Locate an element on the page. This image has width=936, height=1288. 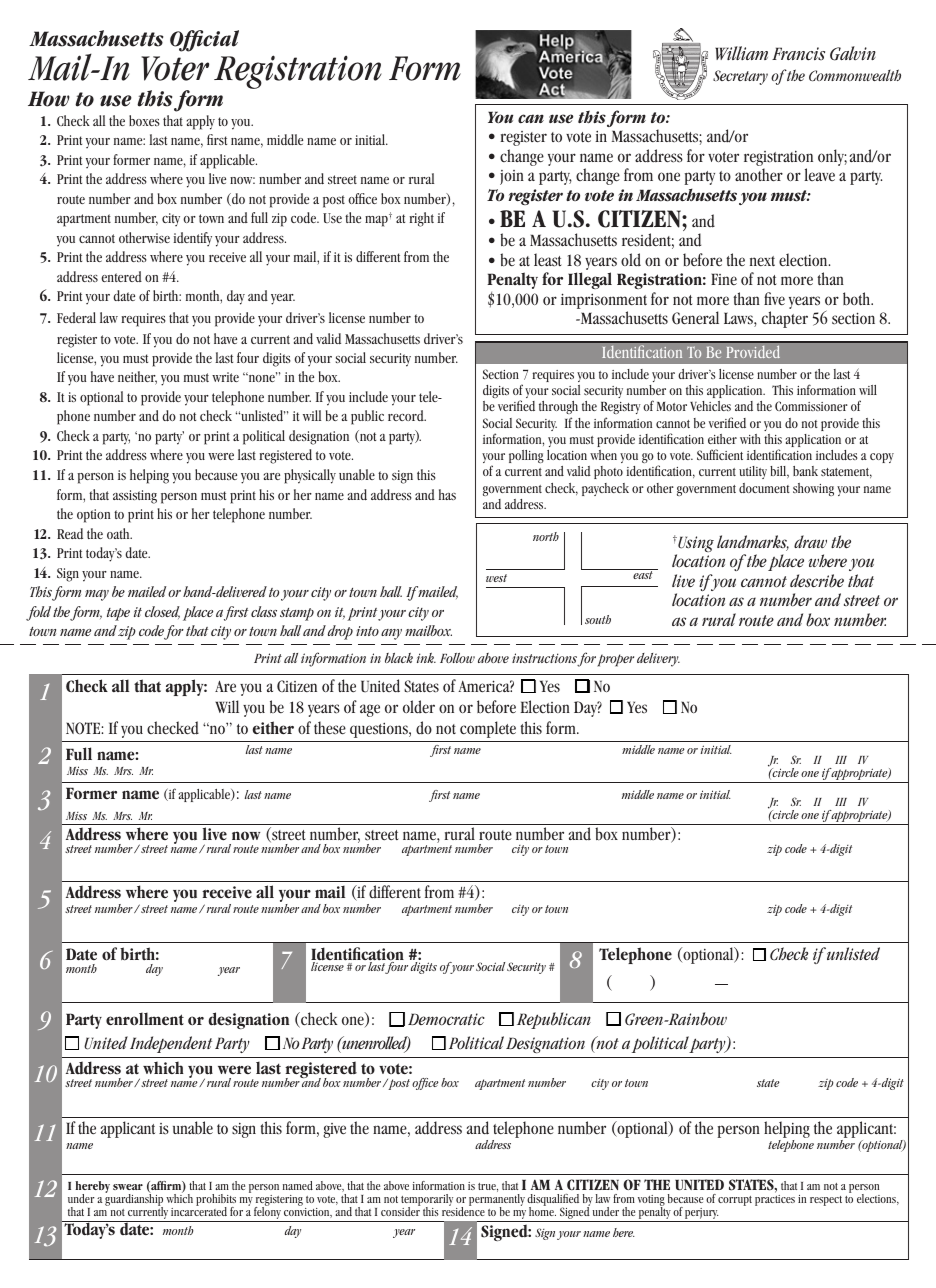
join is located at coordinates (512, 177).
